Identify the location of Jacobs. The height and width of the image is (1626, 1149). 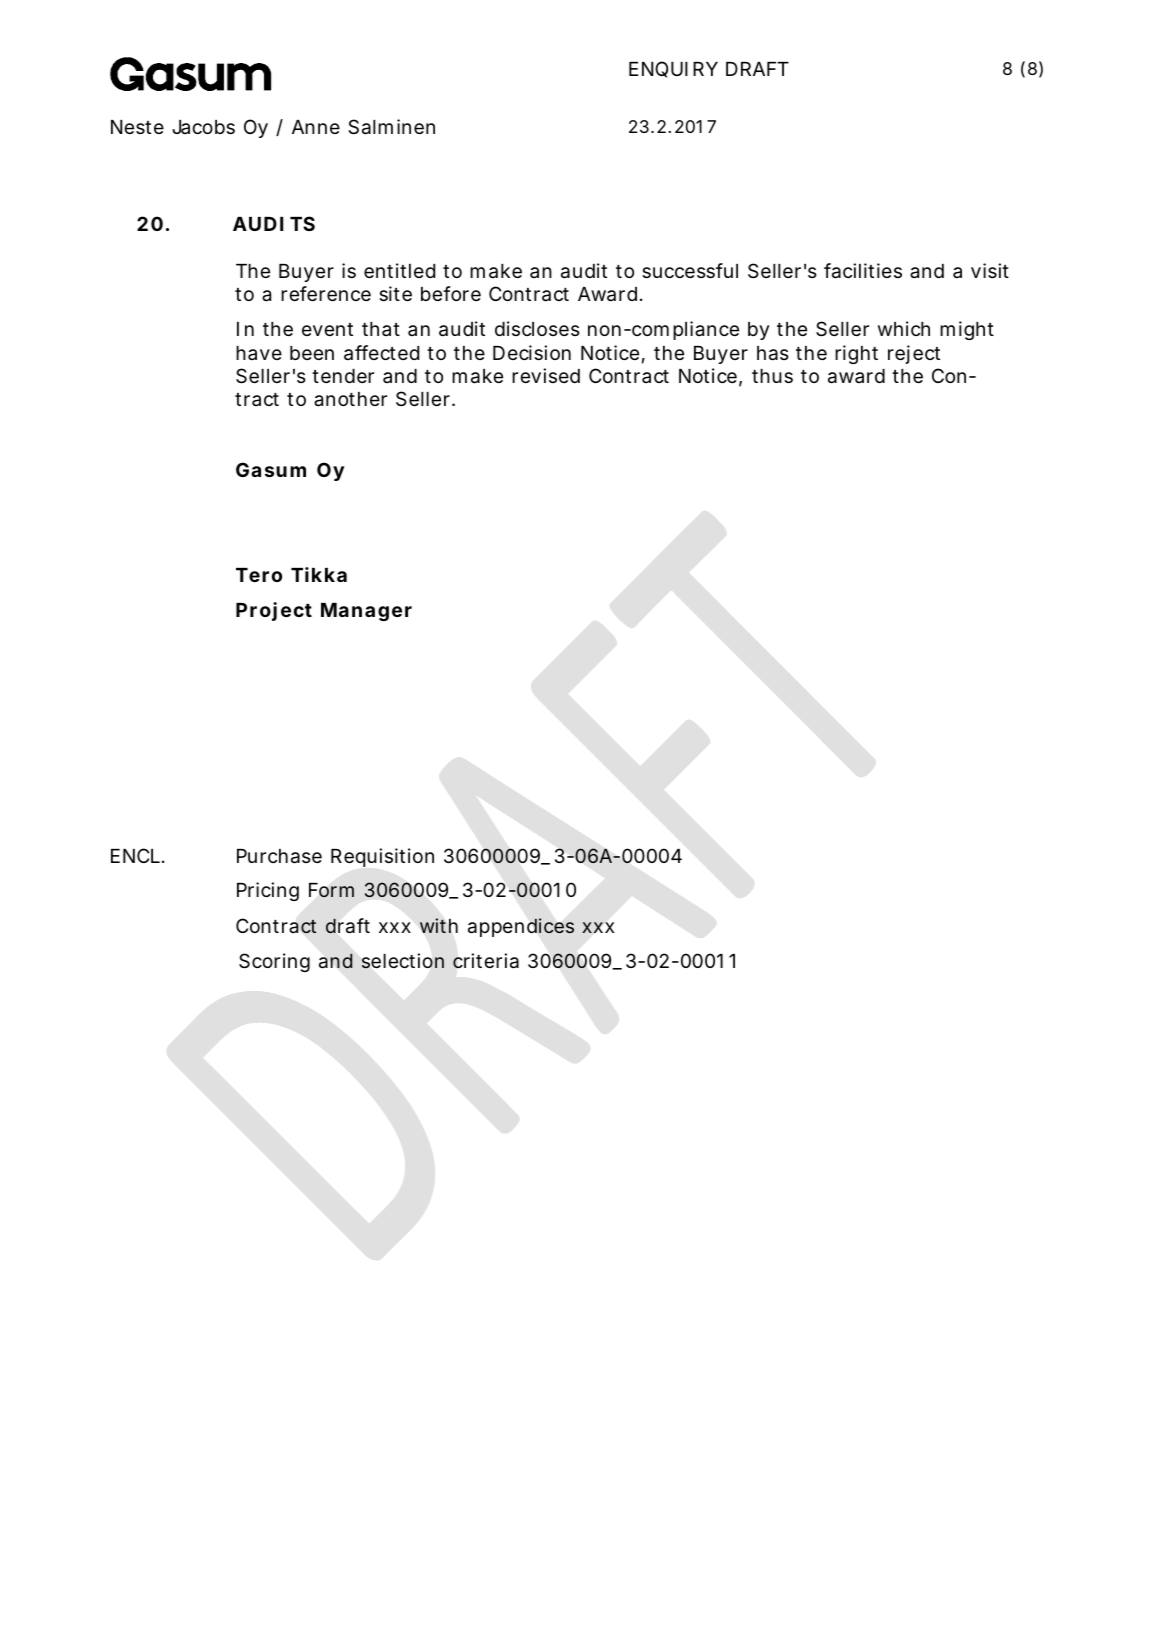
(203, 127).
